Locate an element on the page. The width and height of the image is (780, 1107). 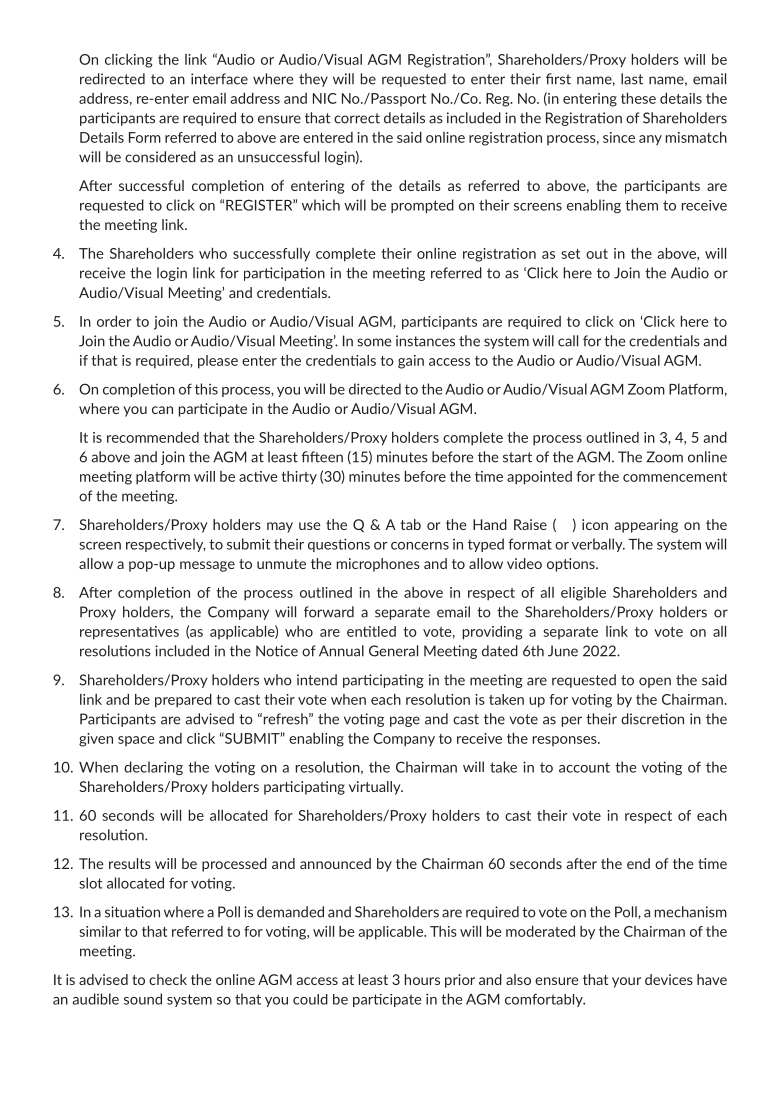
interface is located at coordinates (219, 79).
